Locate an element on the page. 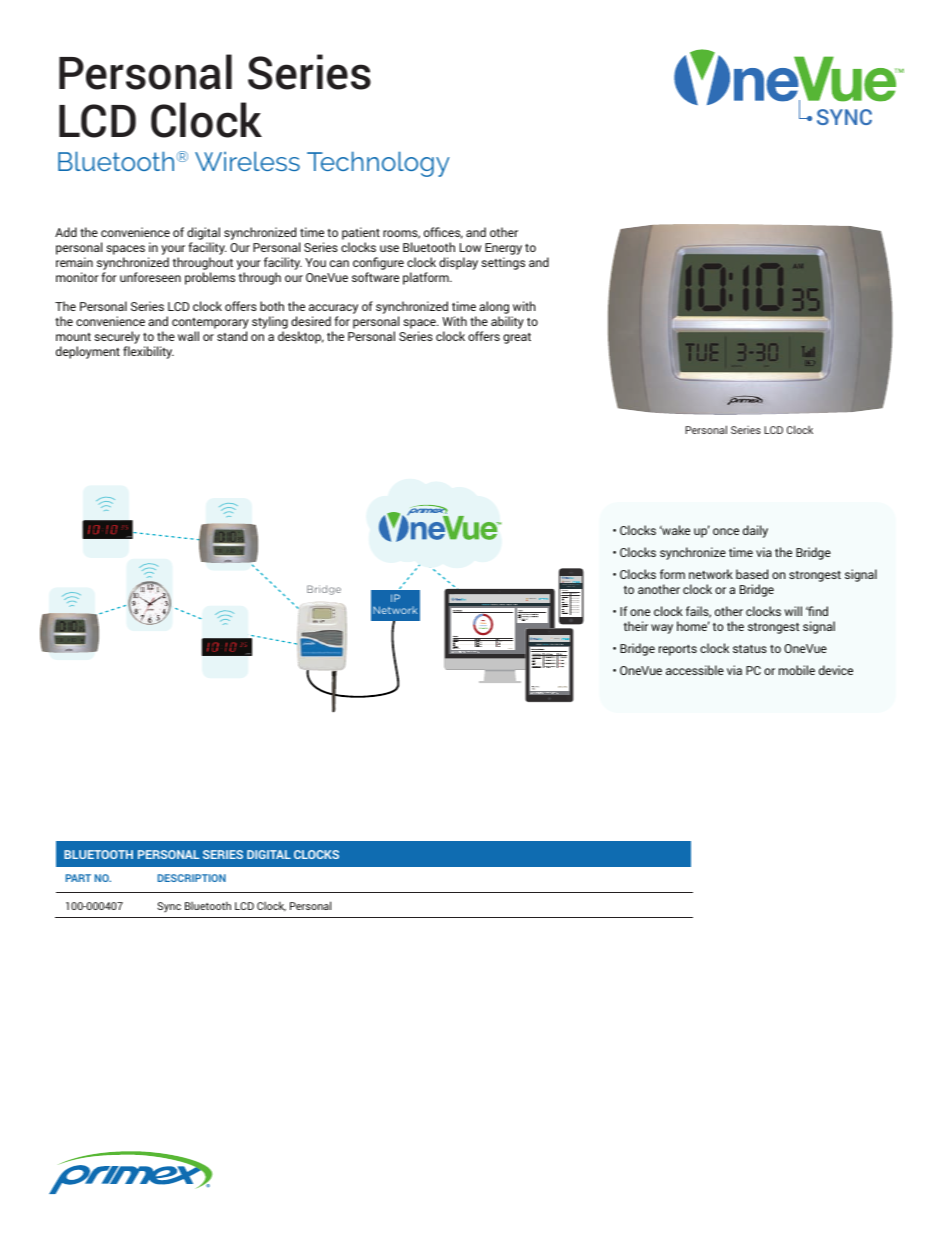 The image size is (952, 1233). flexibility is located at coordinates (148, 352).
